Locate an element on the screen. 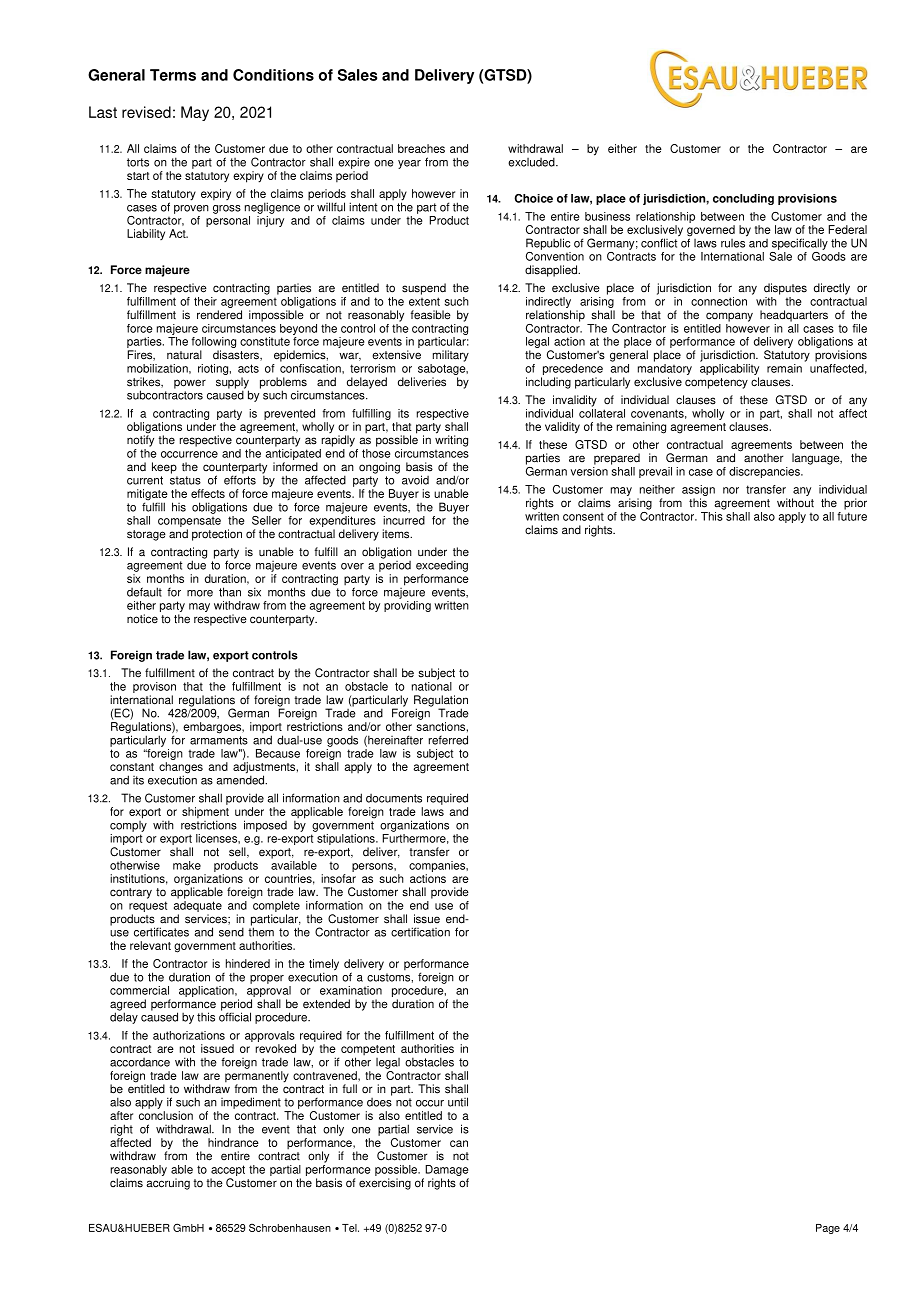 The height and width of the screenshot is (1308, 924). accruing is located at coordinates (168, 1184).
